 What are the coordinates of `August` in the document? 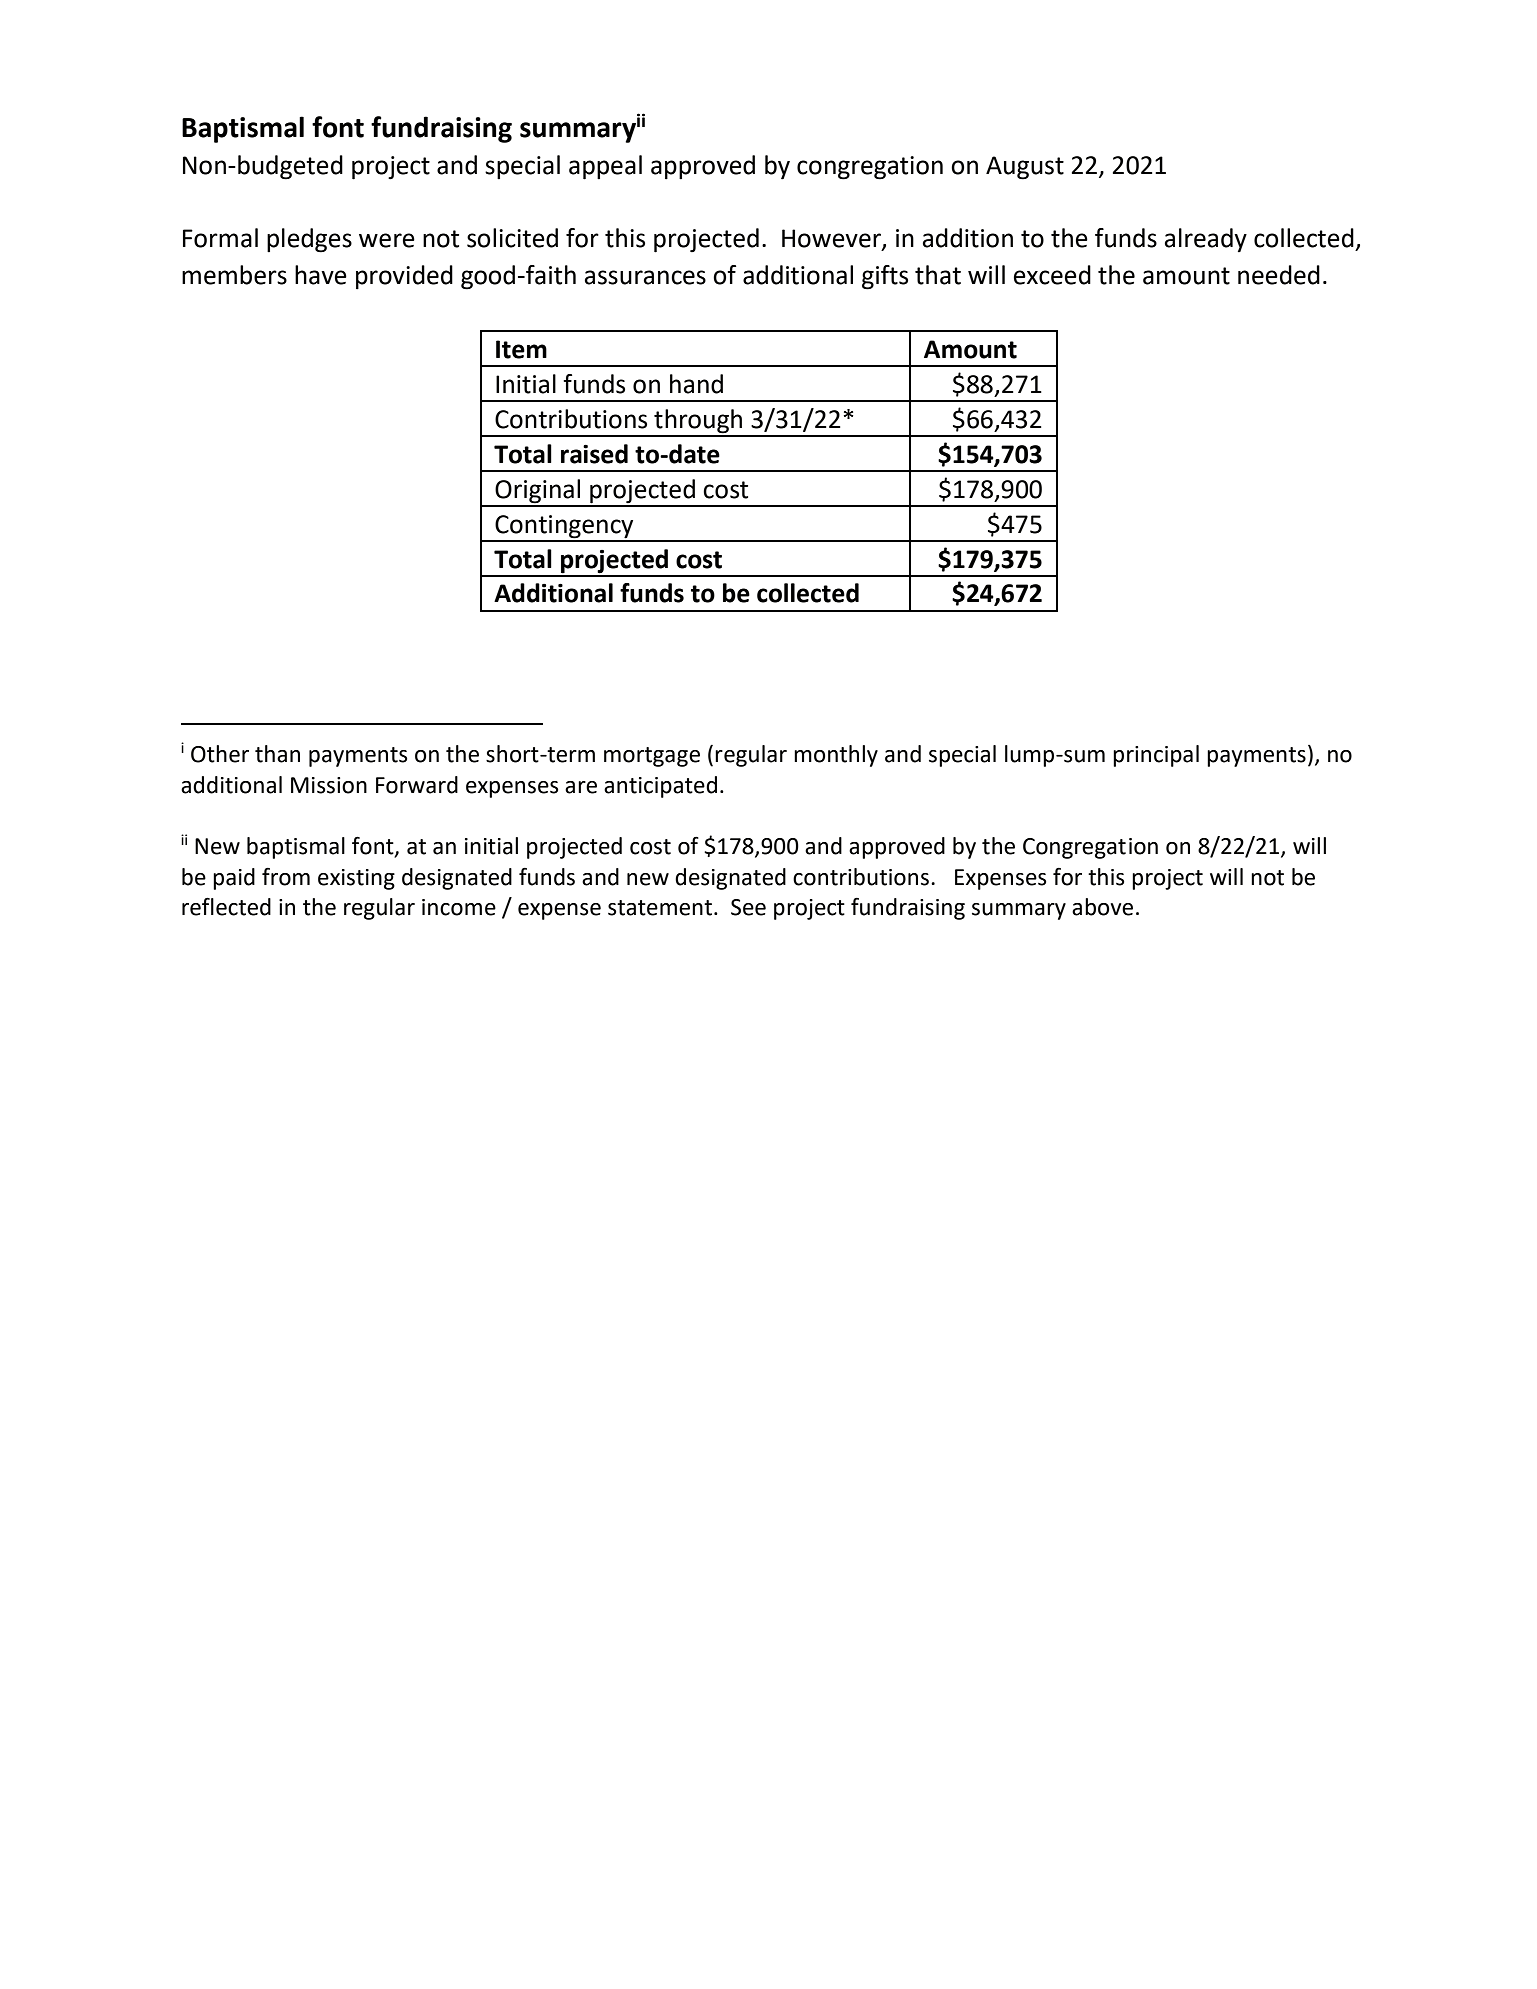 It's located at (1025, 168).
